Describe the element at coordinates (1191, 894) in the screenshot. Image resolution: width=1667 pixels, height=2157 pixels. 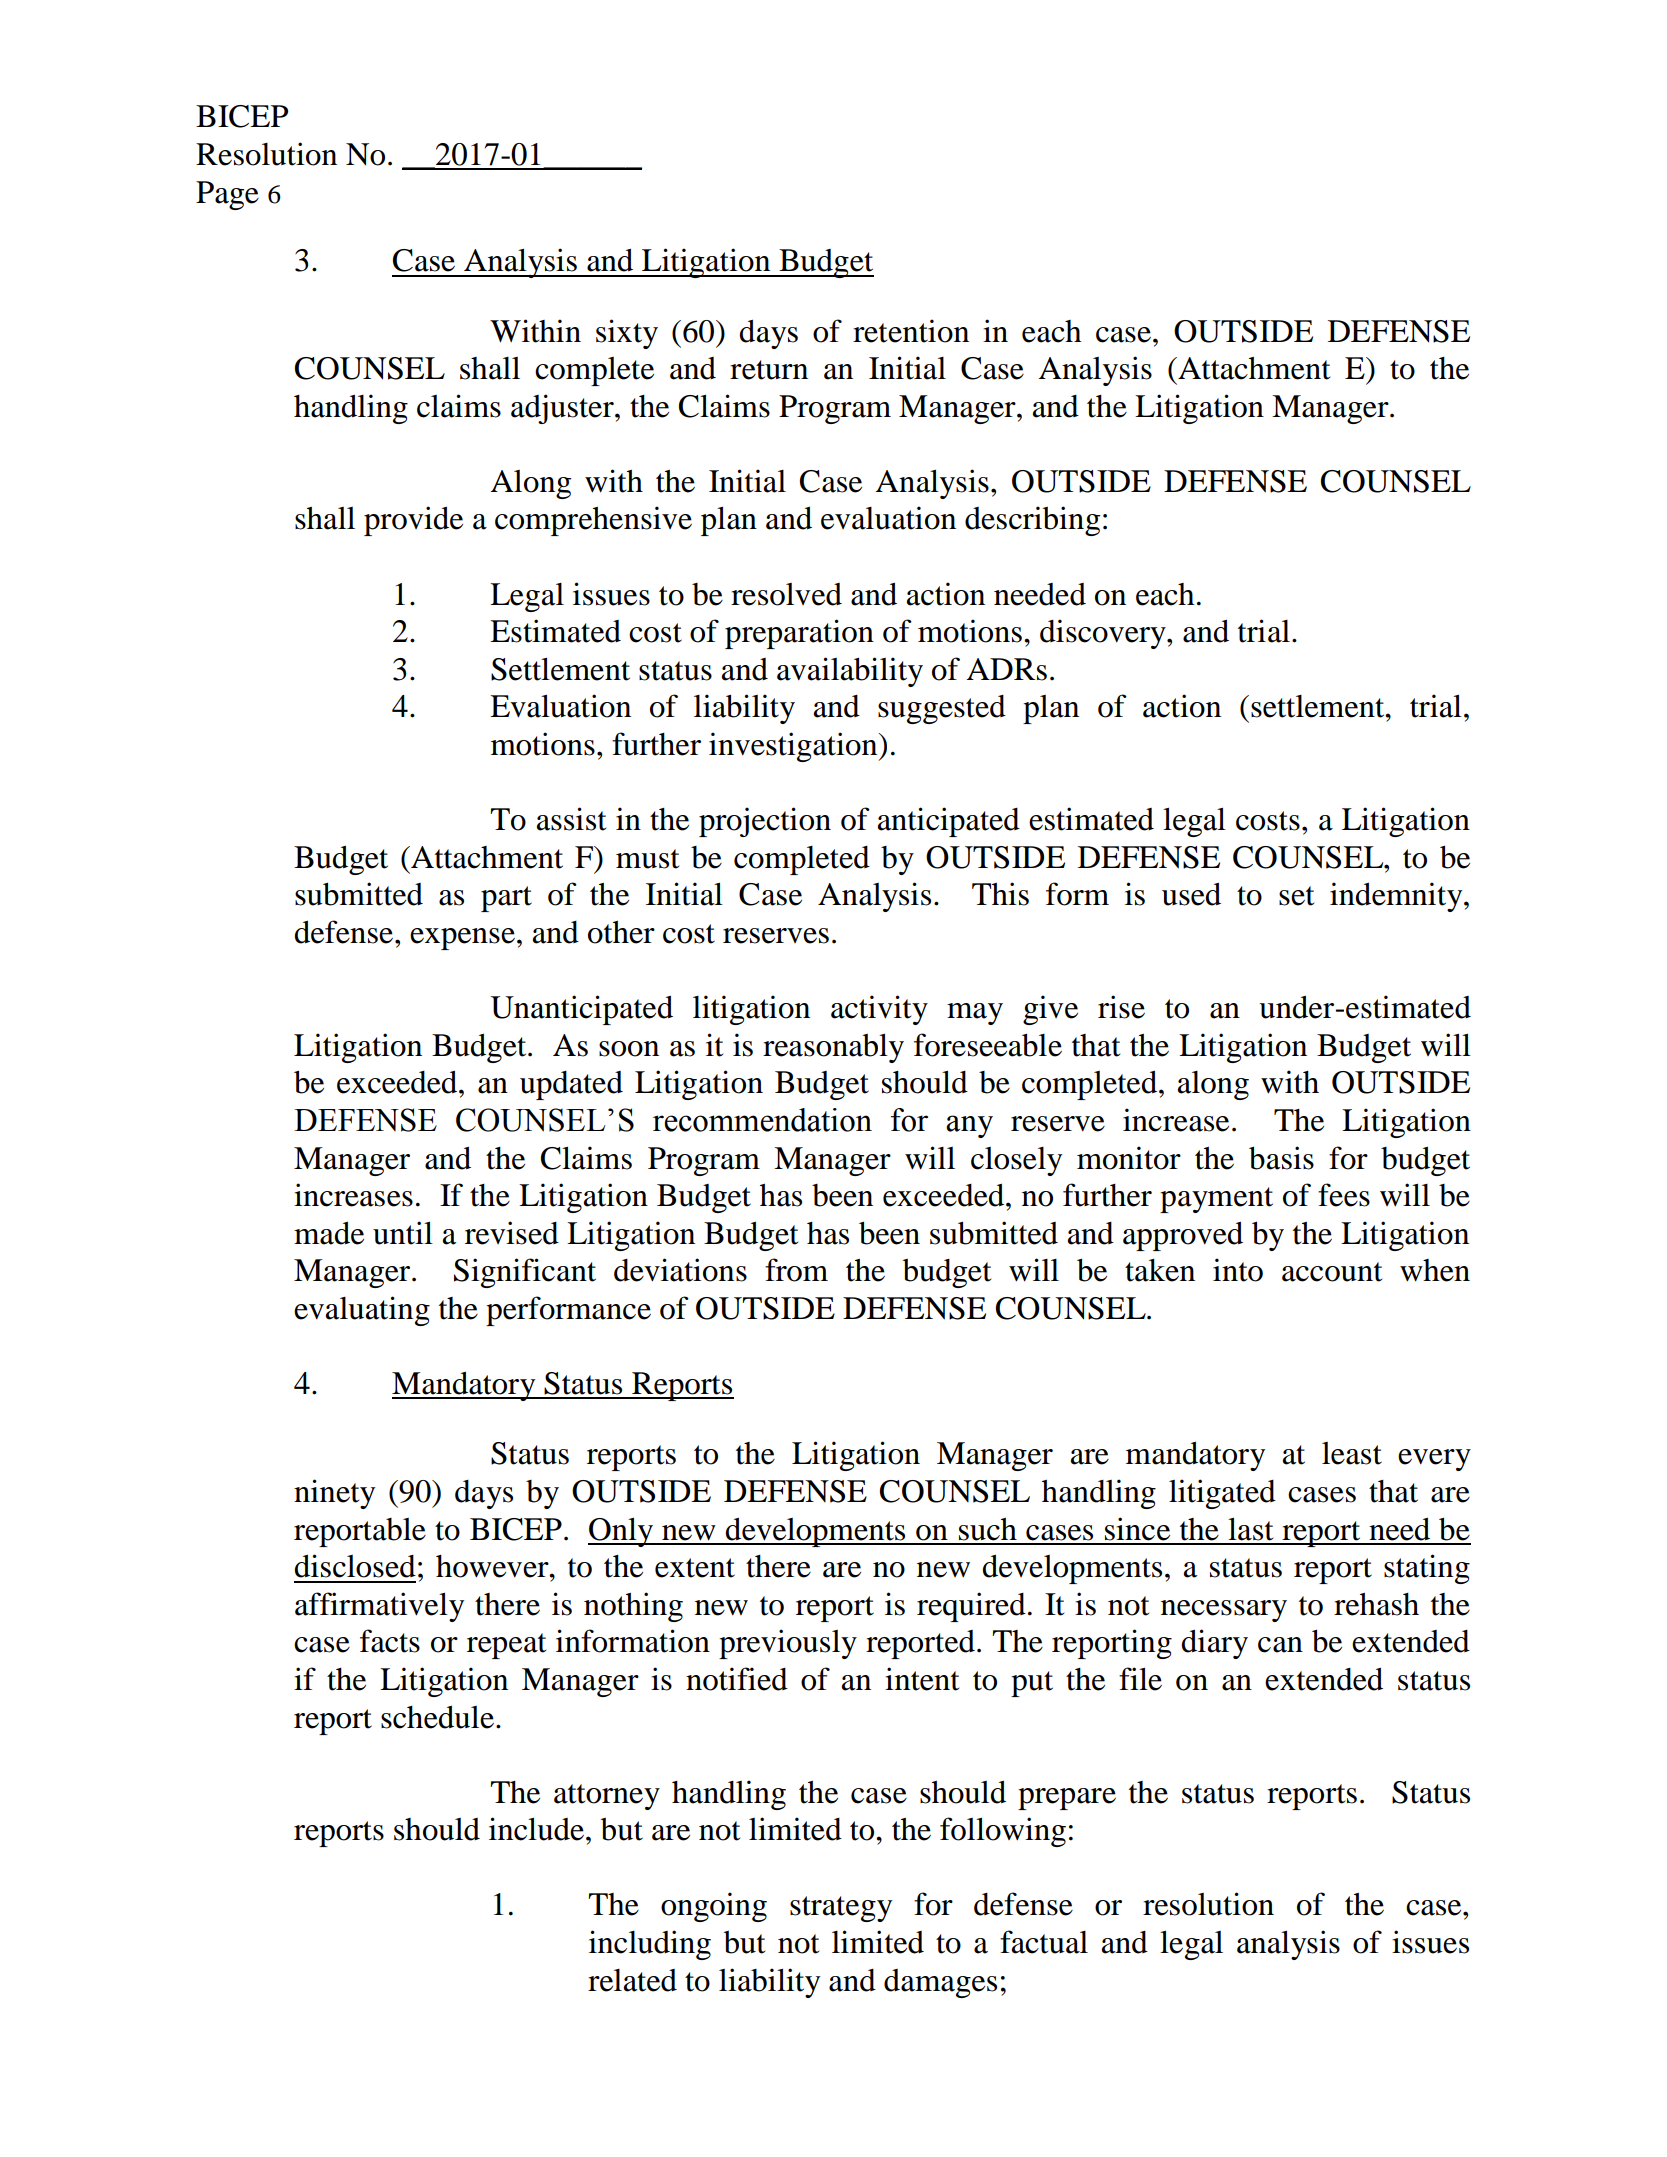
I see `used` at that location.
